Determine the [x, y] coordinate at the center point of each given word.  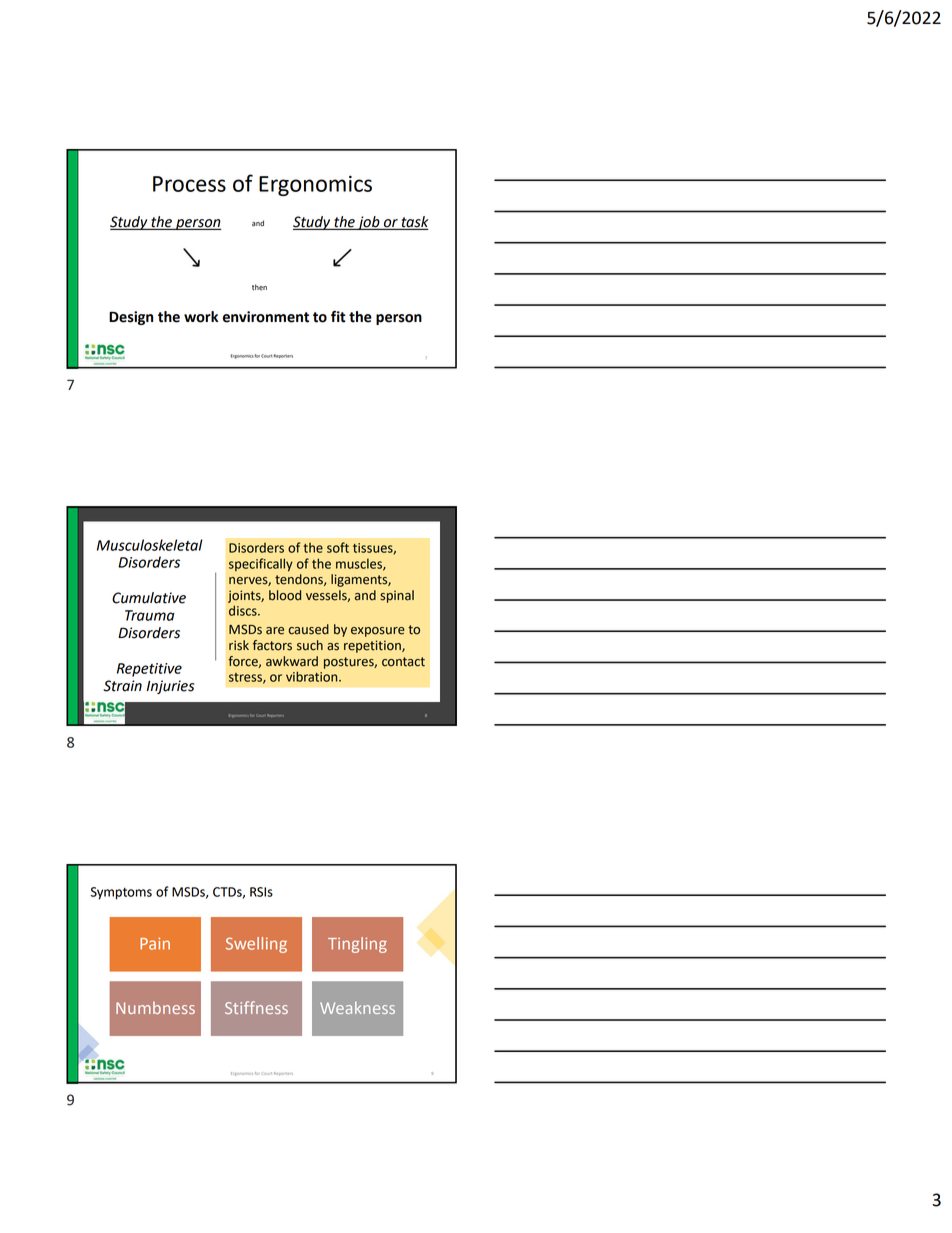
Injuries [170, 687]
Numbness [155, 1008]
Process [189, 184]
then [259, 287]
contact [403, 662]
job [368, 223]
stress [246, 678]
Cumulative [149, 598]
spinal [397, 596]
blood [285, 595]
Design [131, 318]
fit [338, 317]
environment [266, 317]
